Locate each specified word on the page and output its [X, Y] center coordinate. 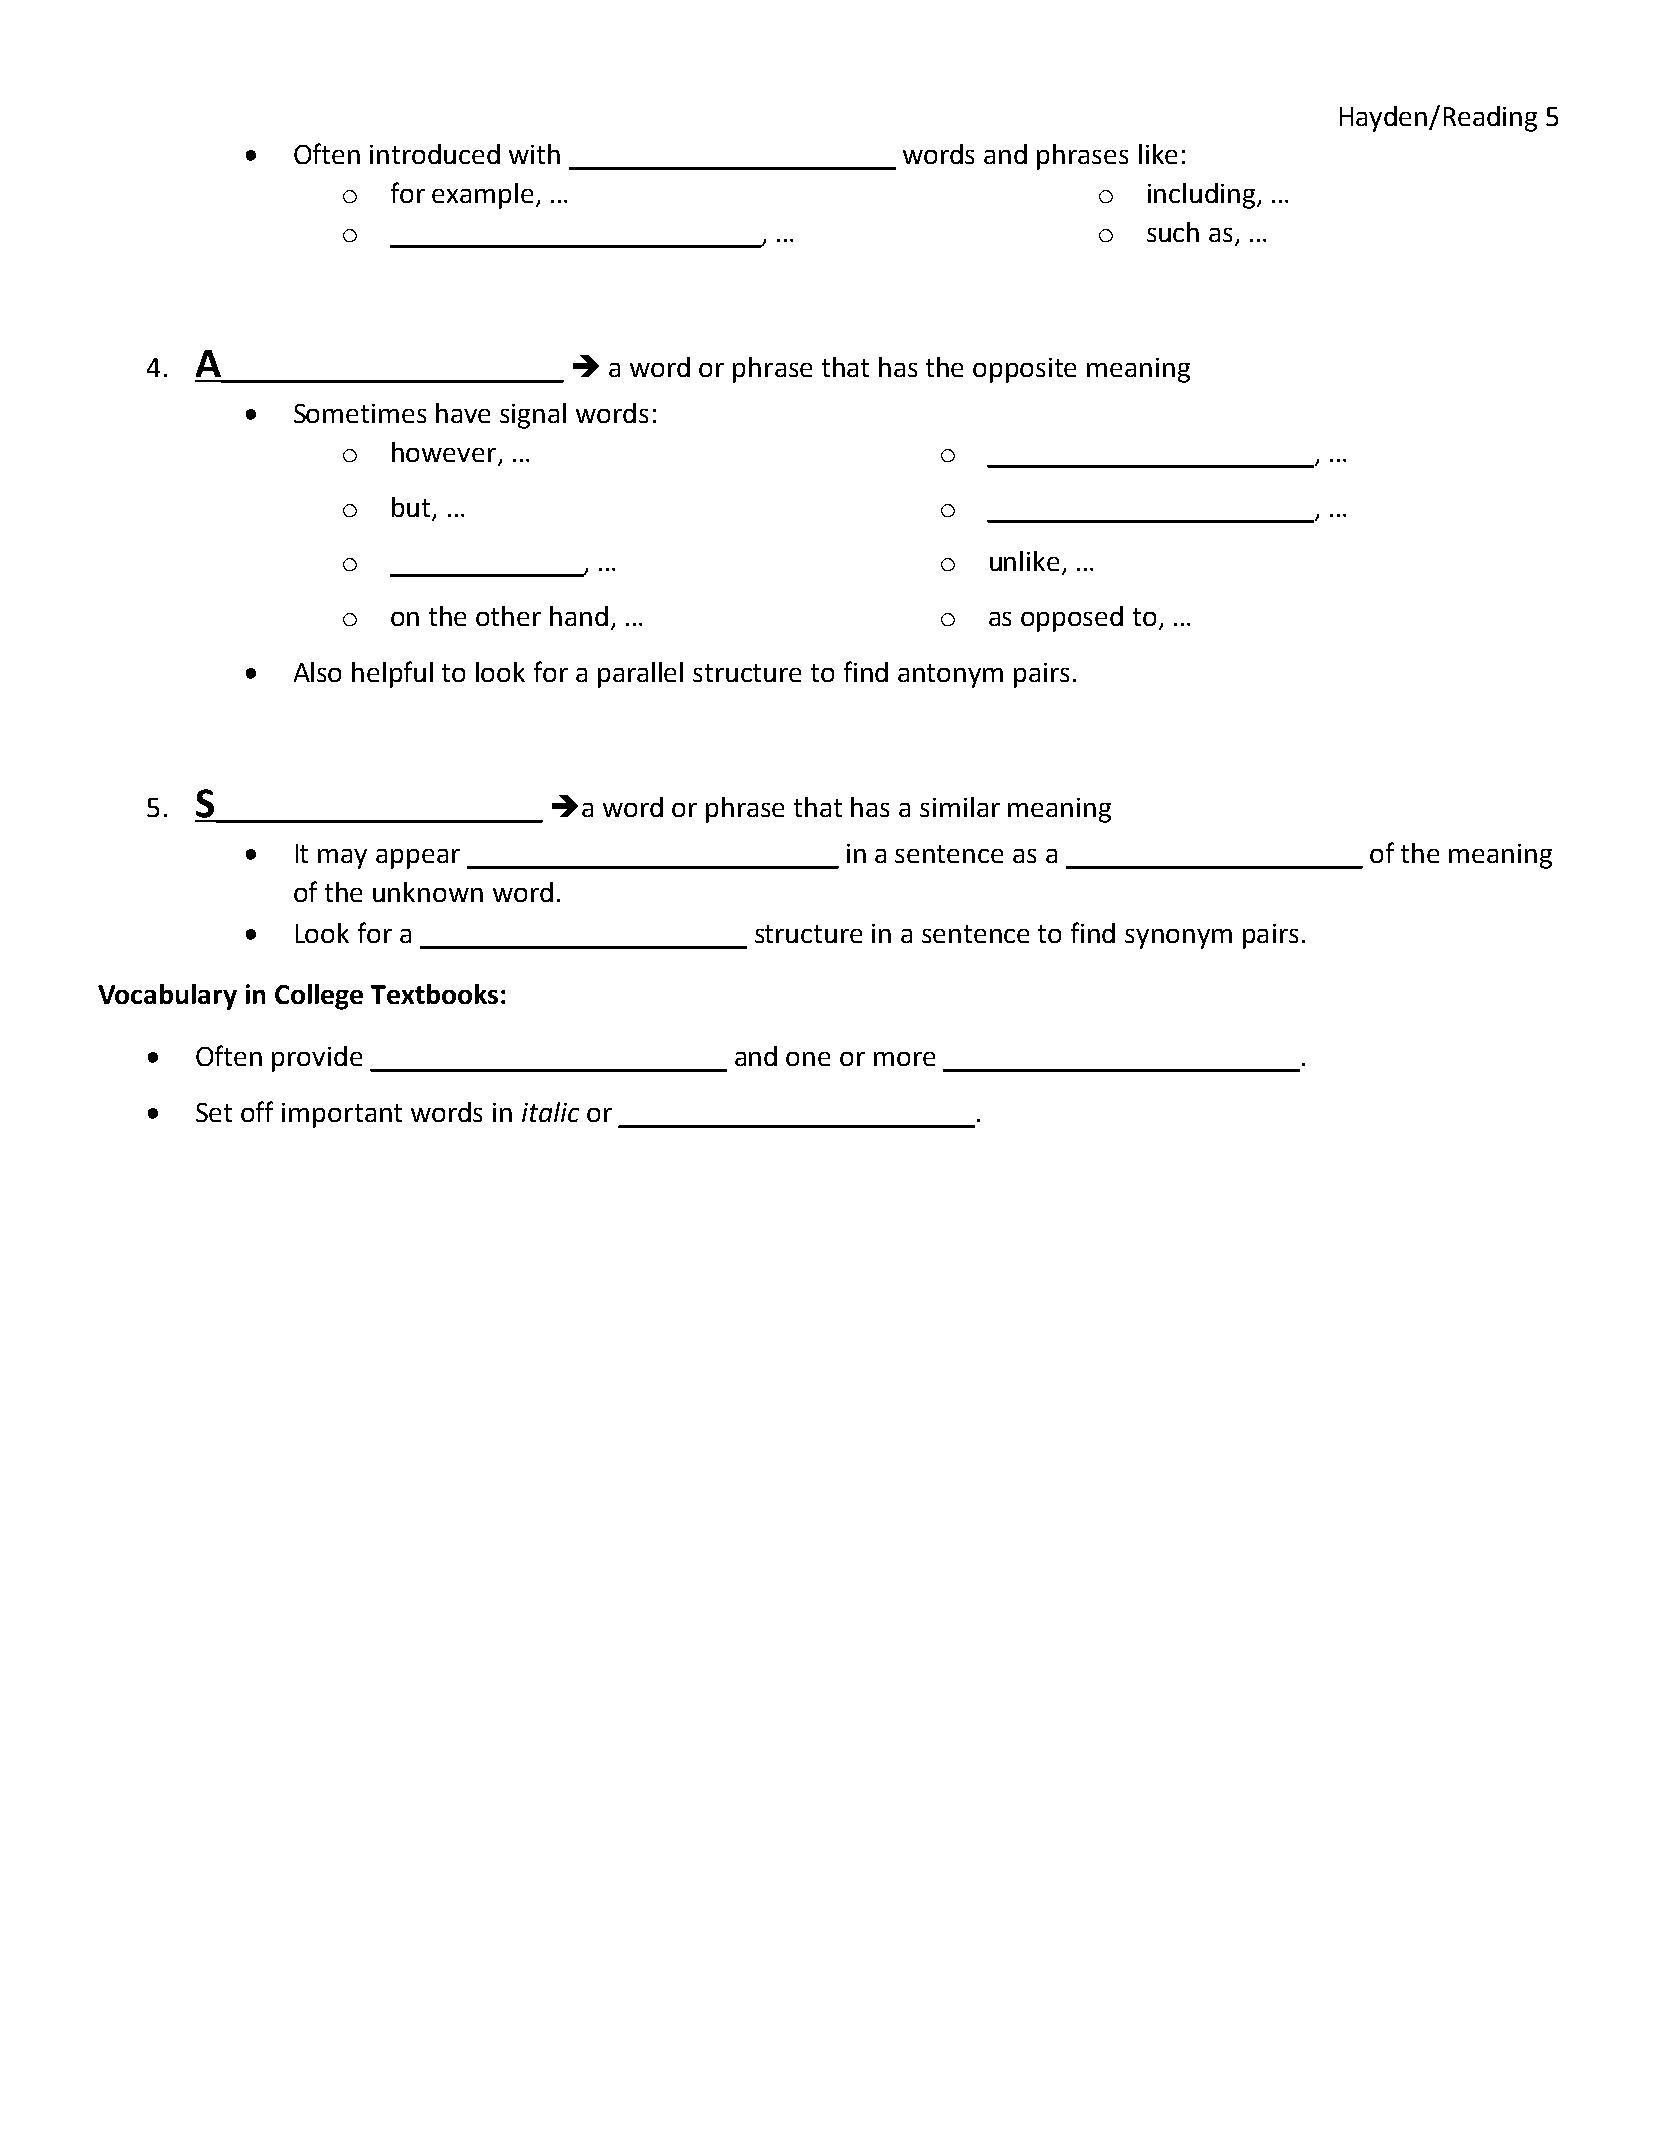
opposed [1072, 619]
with [534, 154]
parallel [640, 675]
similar [960, 807]
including [1201, 196]
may [342, 859]
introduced [435, 154]
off [257, 1111]
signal [533, 416]
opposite [1024, 370]
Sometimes [360, 413]
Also [317, 672]
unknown [428, 892]
